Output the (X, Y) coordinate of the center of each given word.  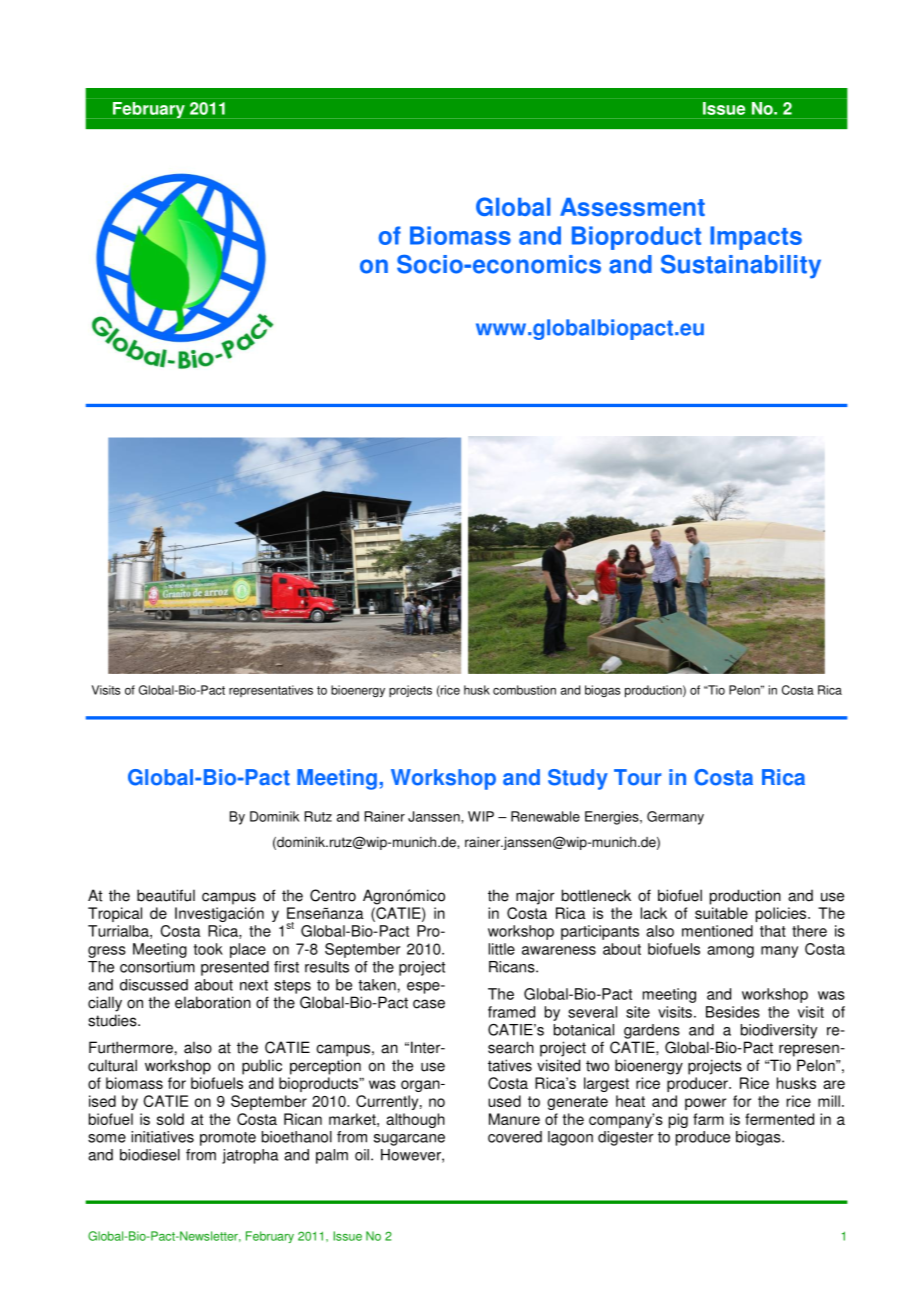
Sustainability (741, 267)
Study (578, 779)
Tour (637, 777)
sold (170, 1119)
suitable (721, 913)
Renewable (545, 816)
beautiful (166, 895)
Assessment (632, 207)
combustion (524, 690)
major (535, 897)
